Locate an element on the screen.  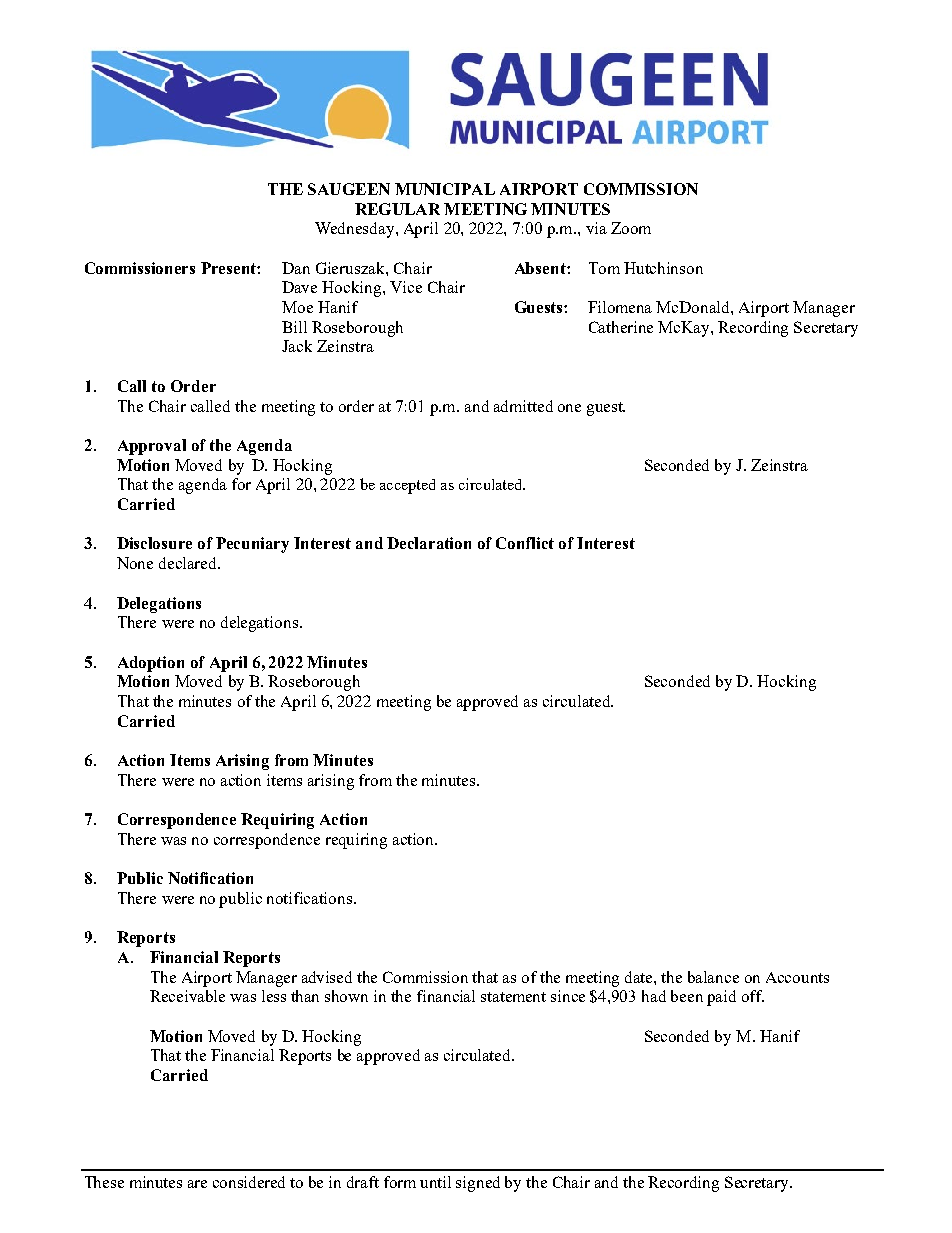
Zoom is located at coordinates (631, 228).
